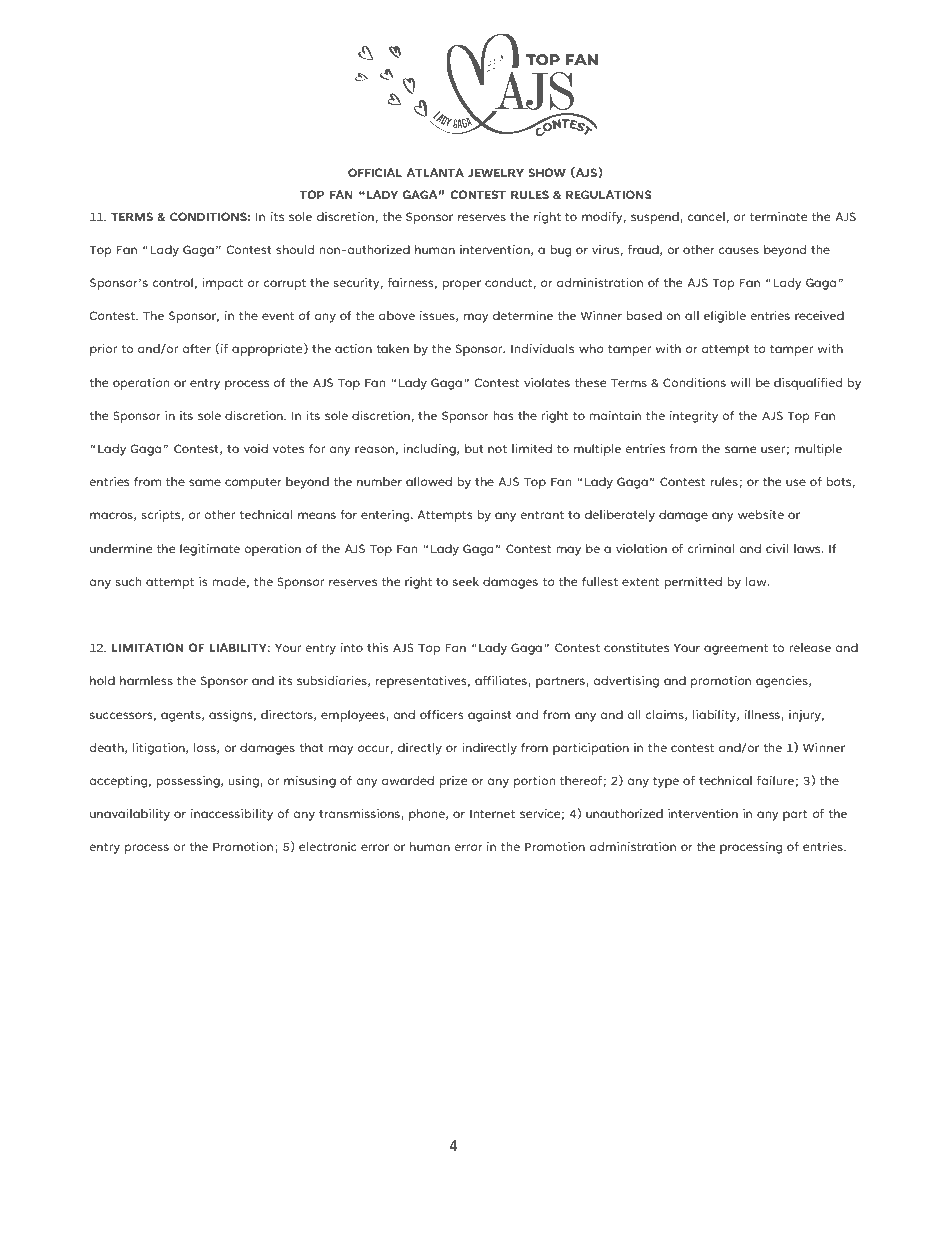 The image size is (952, 1233). I want to click on type, so click(666, 782).
